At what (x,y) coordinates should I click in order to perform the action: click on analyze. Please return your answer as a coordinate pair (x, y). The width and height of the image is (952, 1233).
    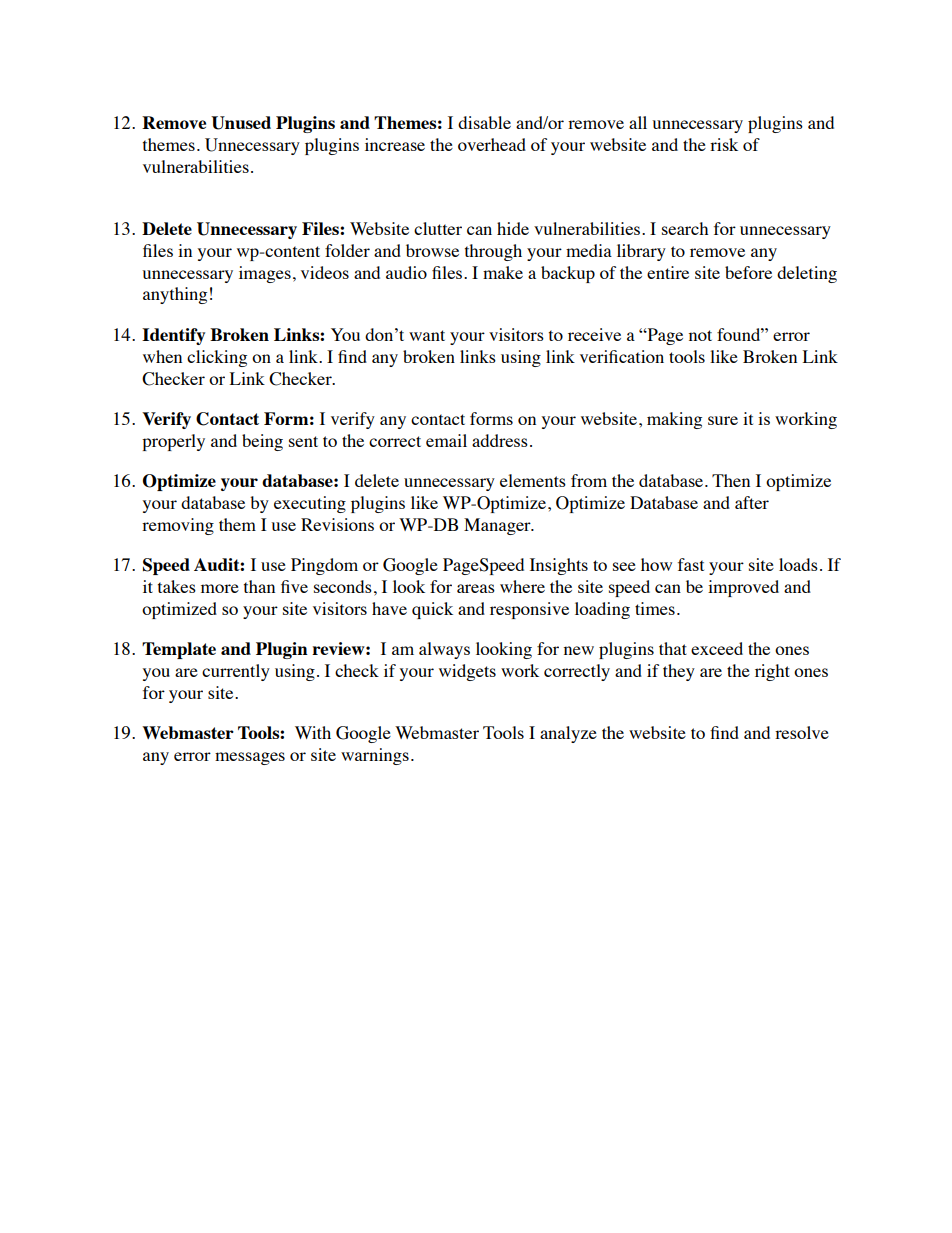
    Looking at the image, I should click on (568, 734).
